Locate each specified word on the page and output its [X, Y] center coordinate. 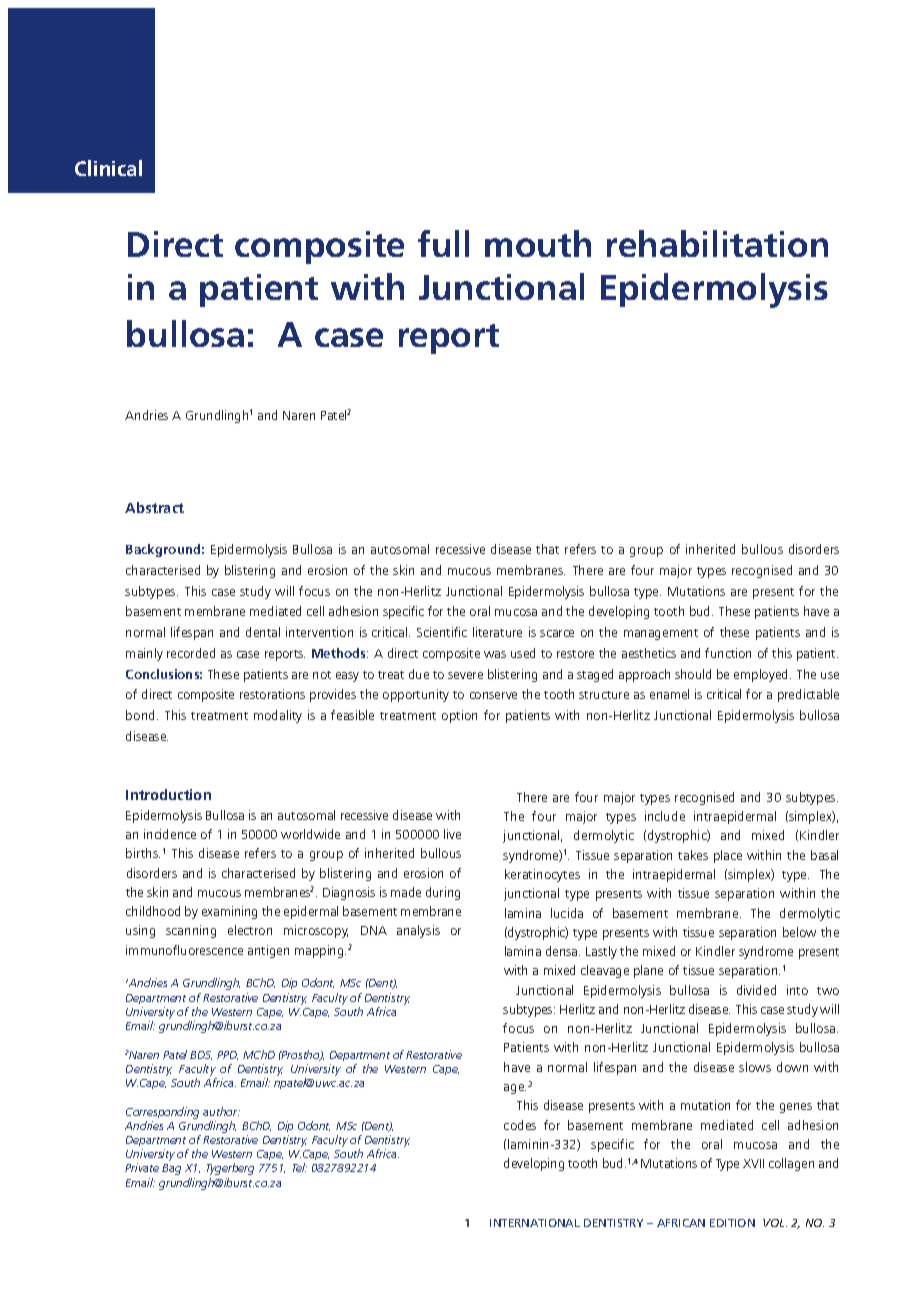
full [443, 243]
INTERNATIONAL [535, 1223]
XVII [753, 1163]
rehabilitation [717, 243]
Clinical [108, 168]
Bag [171, 1169]
